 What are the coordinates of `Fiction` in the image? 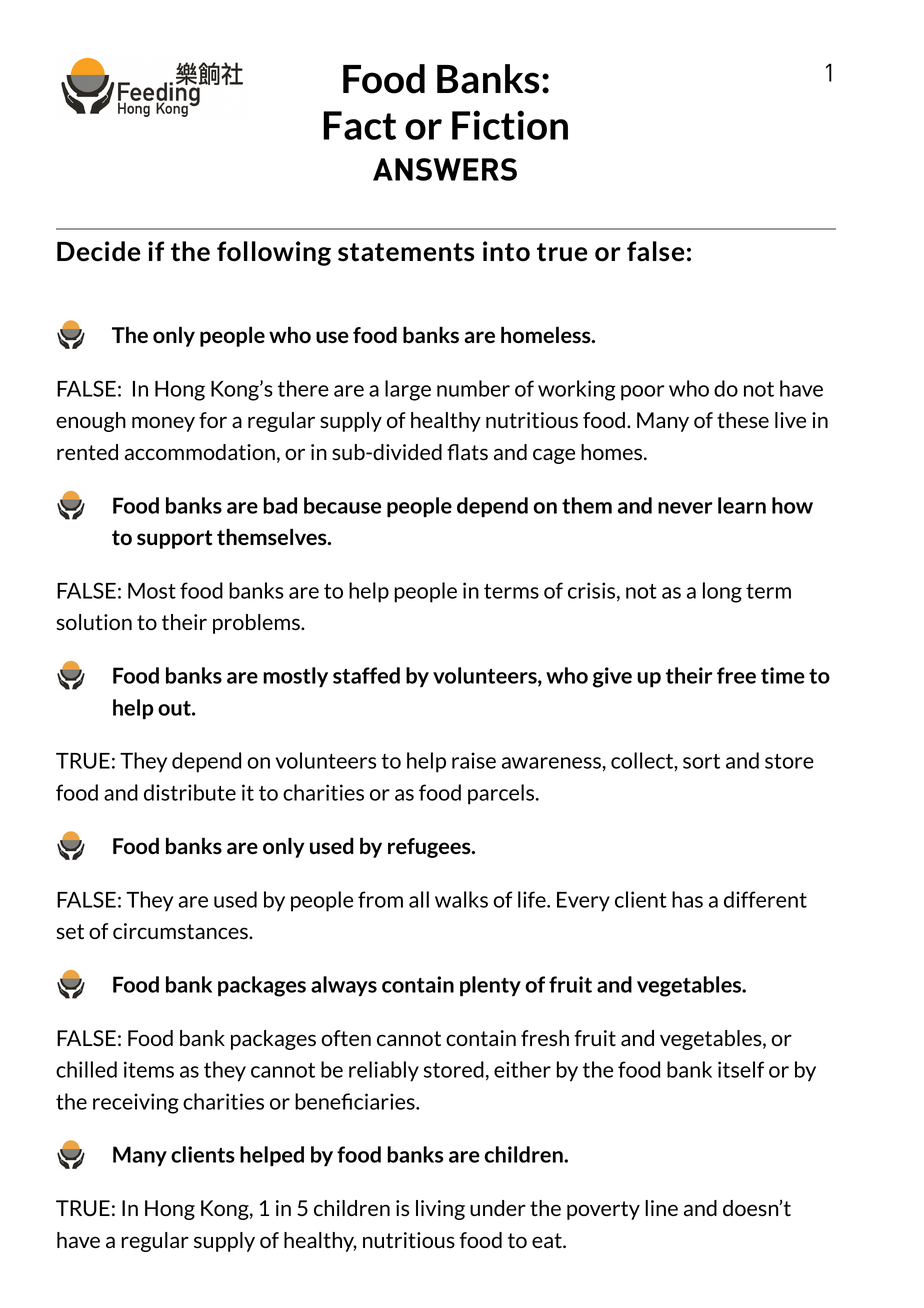 It's located at (510, 125).
